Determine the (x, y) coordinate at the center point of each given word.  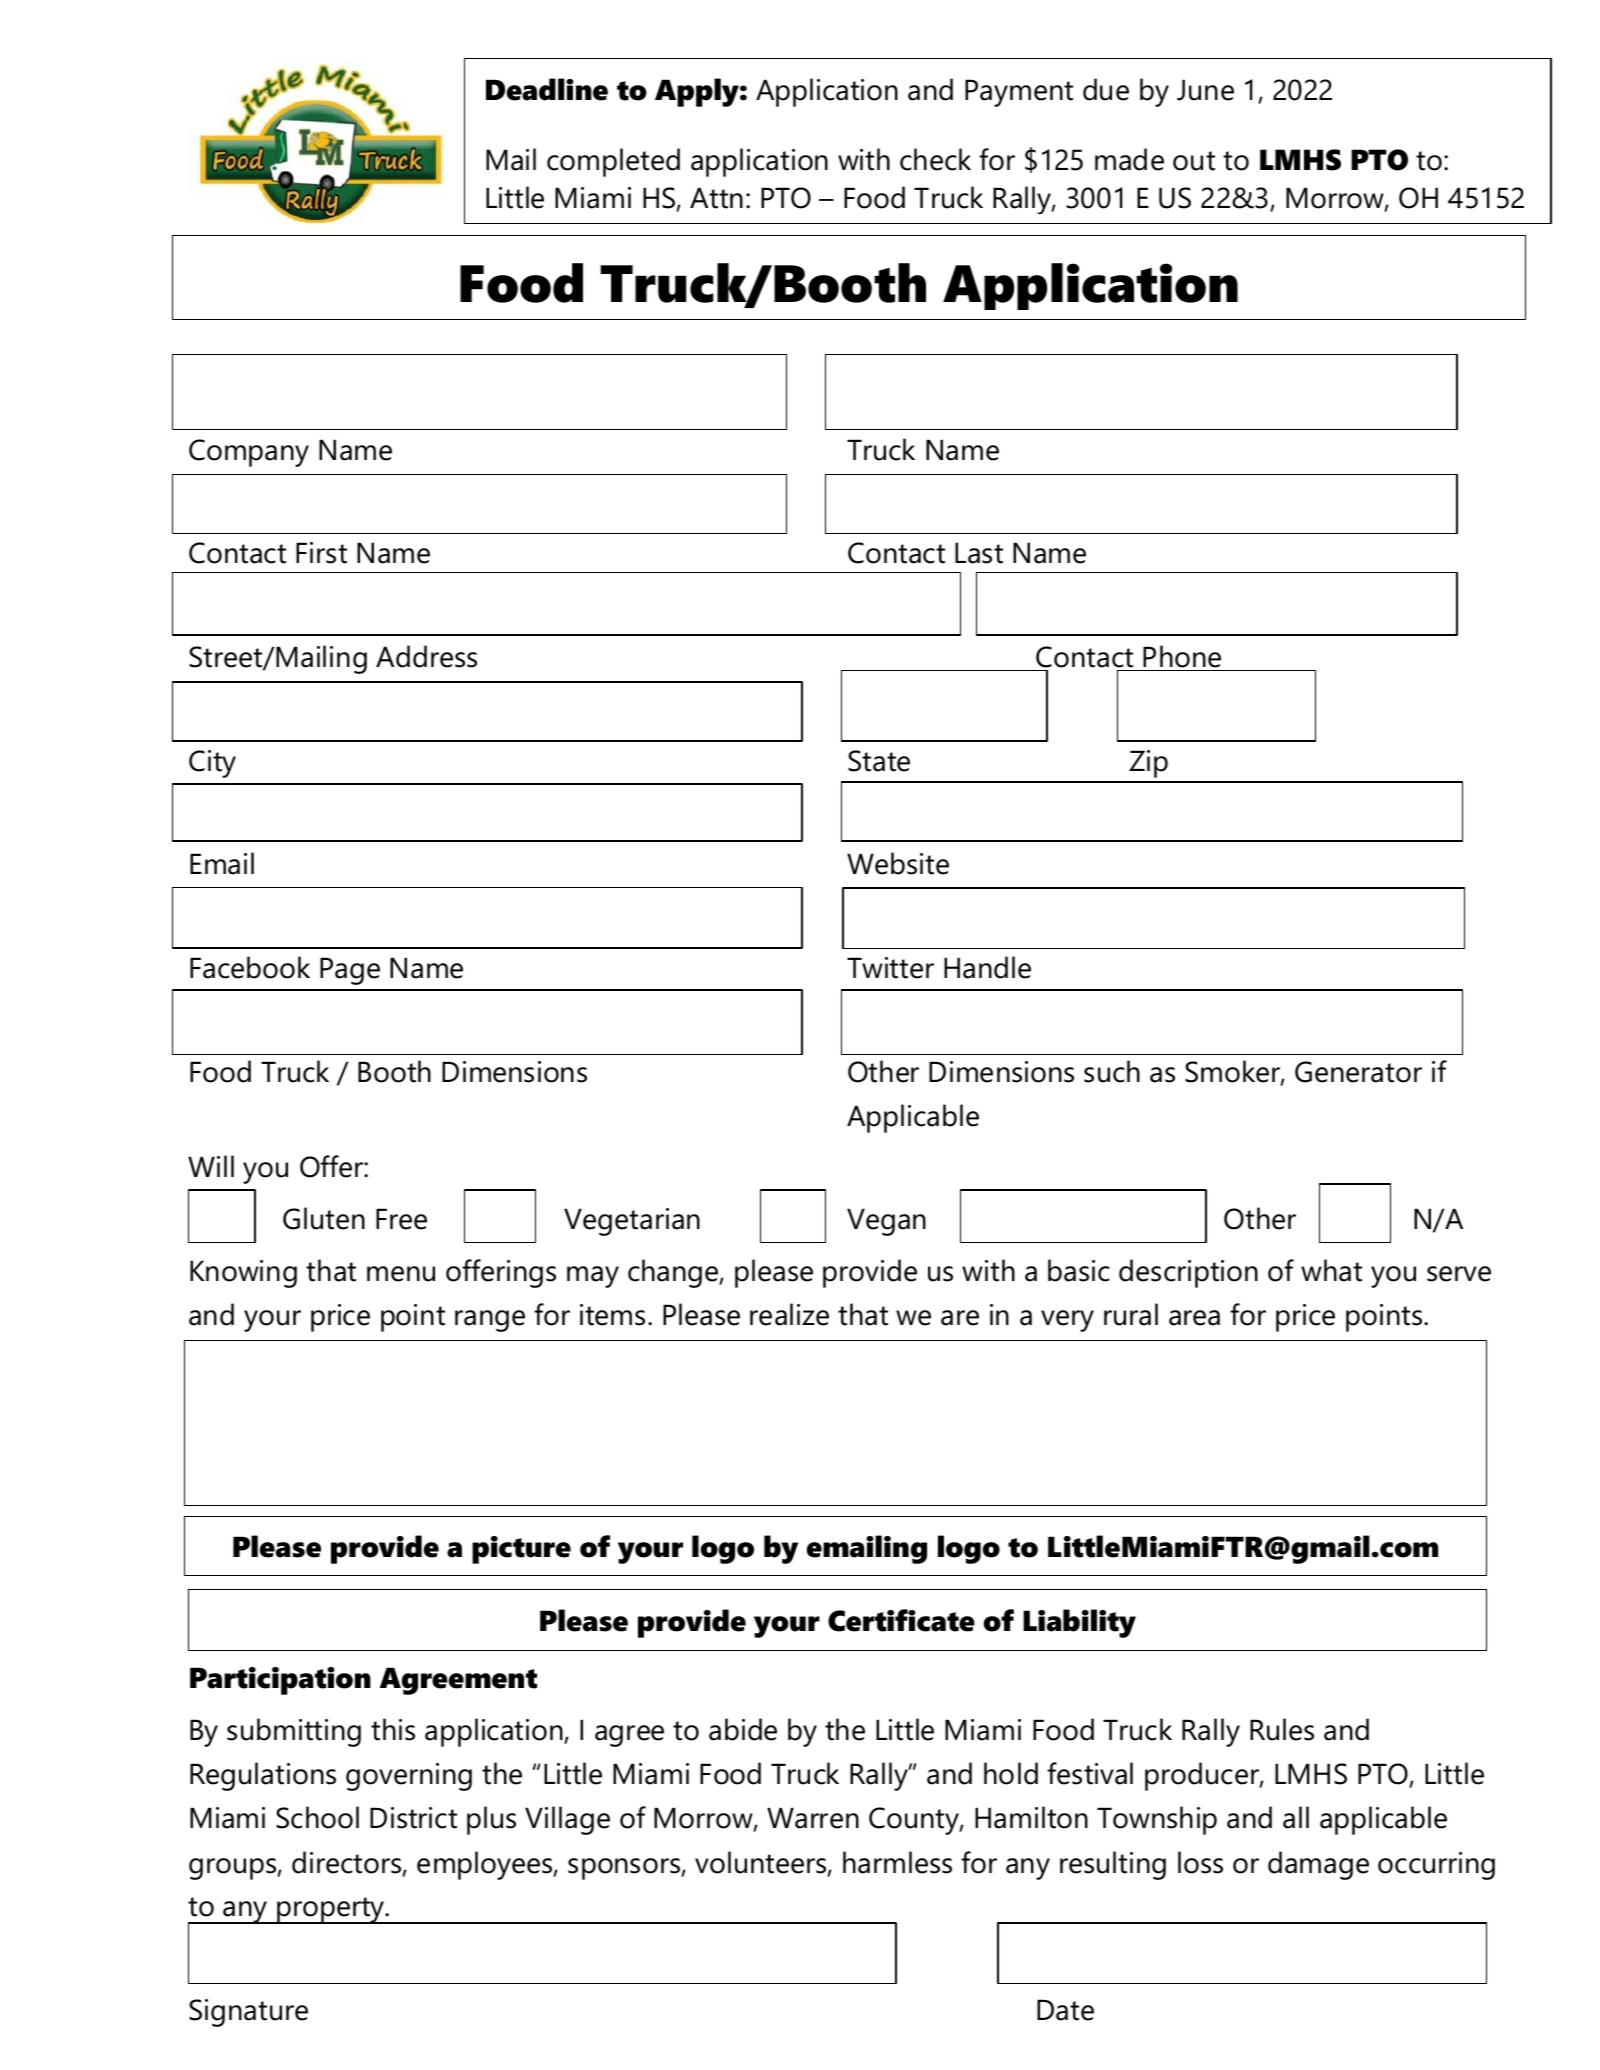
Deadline (547, 89)
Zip (1148, 764)
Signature (248, 2013)
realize (789, 1314)
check (935, 159)
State (879, 761)
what (1331, 1270)
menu (401, 1274)
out (1194, 161)
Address (426, 656)
